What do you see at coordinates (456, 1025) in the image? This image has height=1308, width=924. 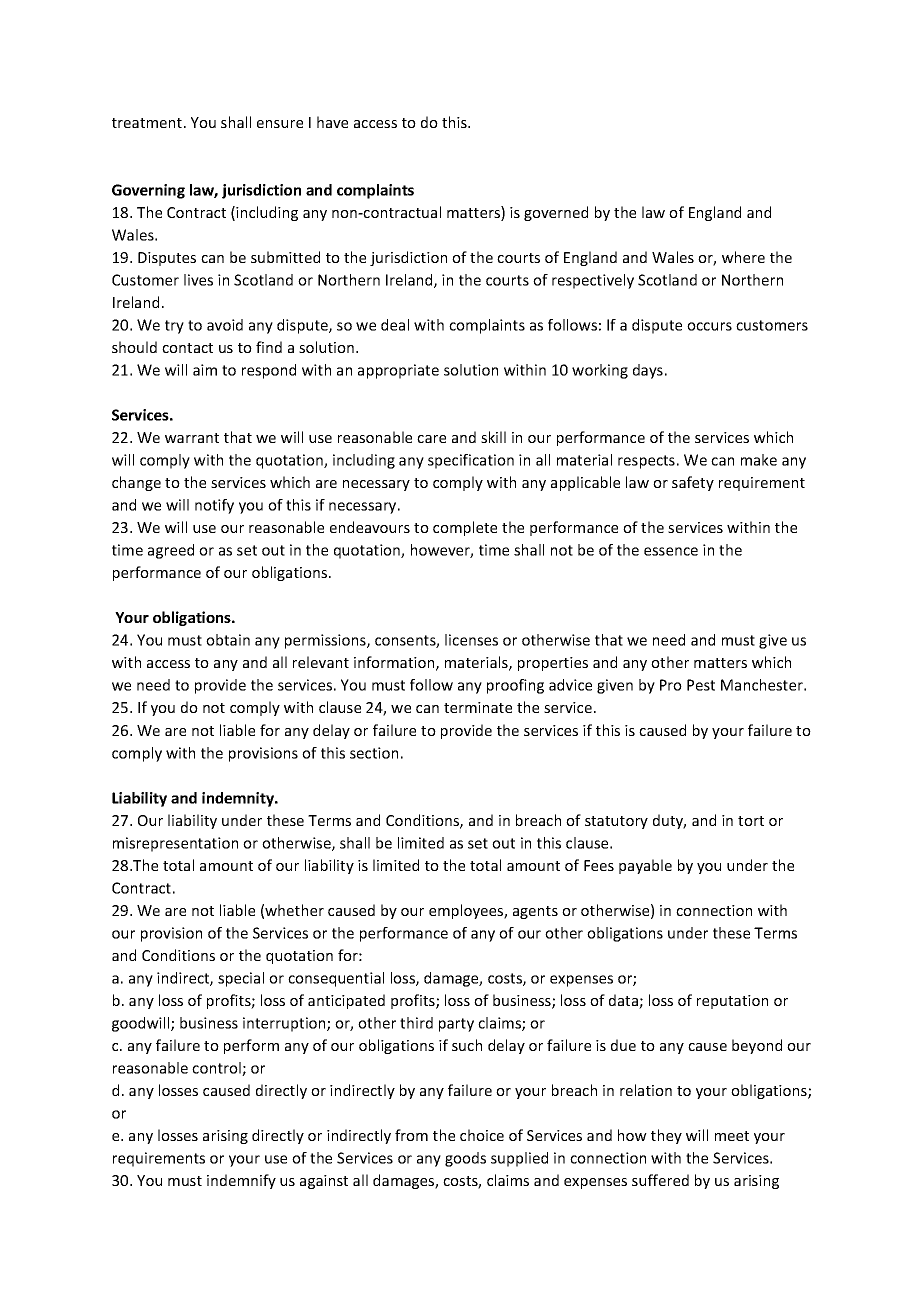 I see `party` at bounding box center [456, 1025].
